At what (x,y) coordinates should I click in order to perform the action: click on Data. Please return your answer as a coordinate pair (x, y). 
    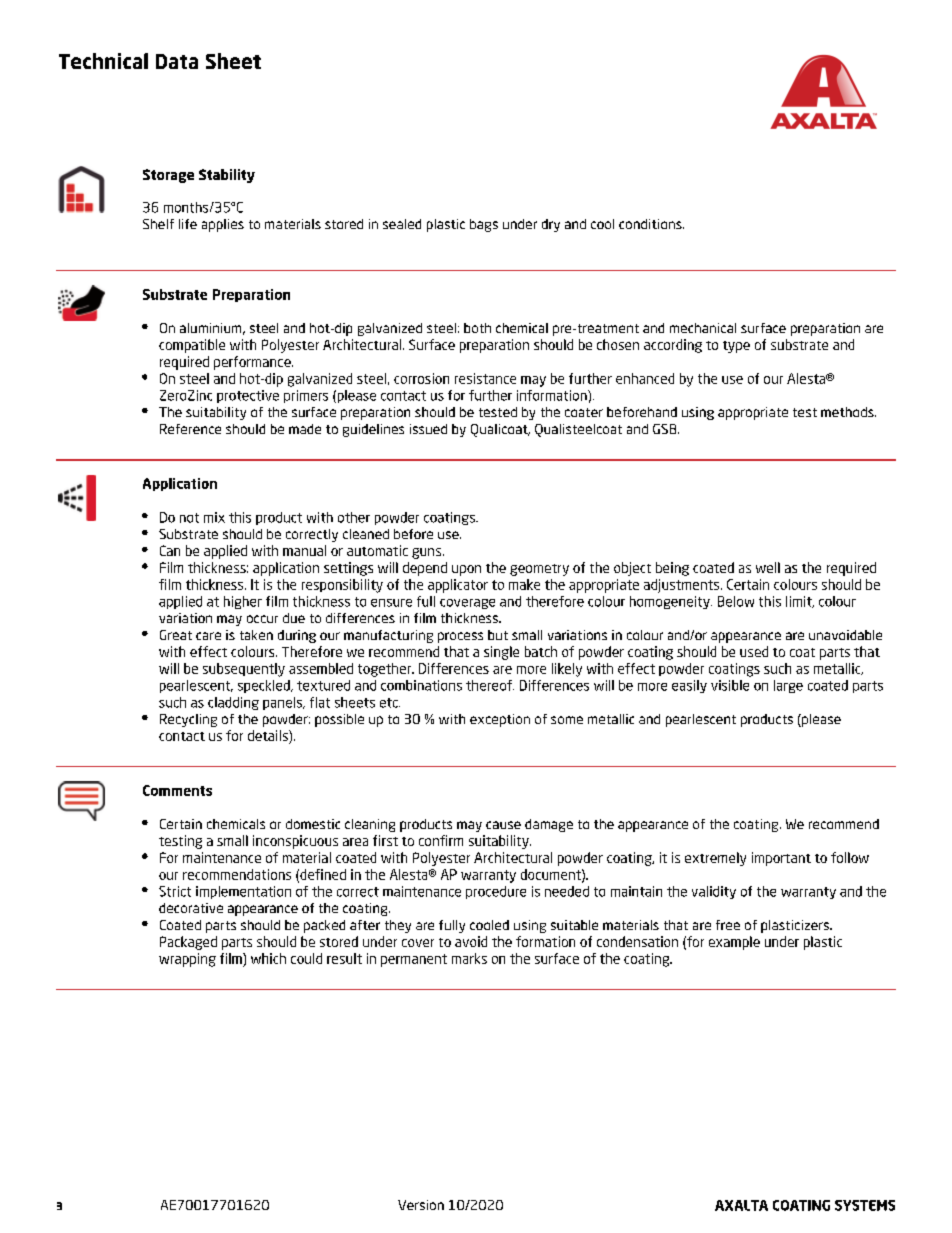
    Looking at the image, I should click on (177, 61).
